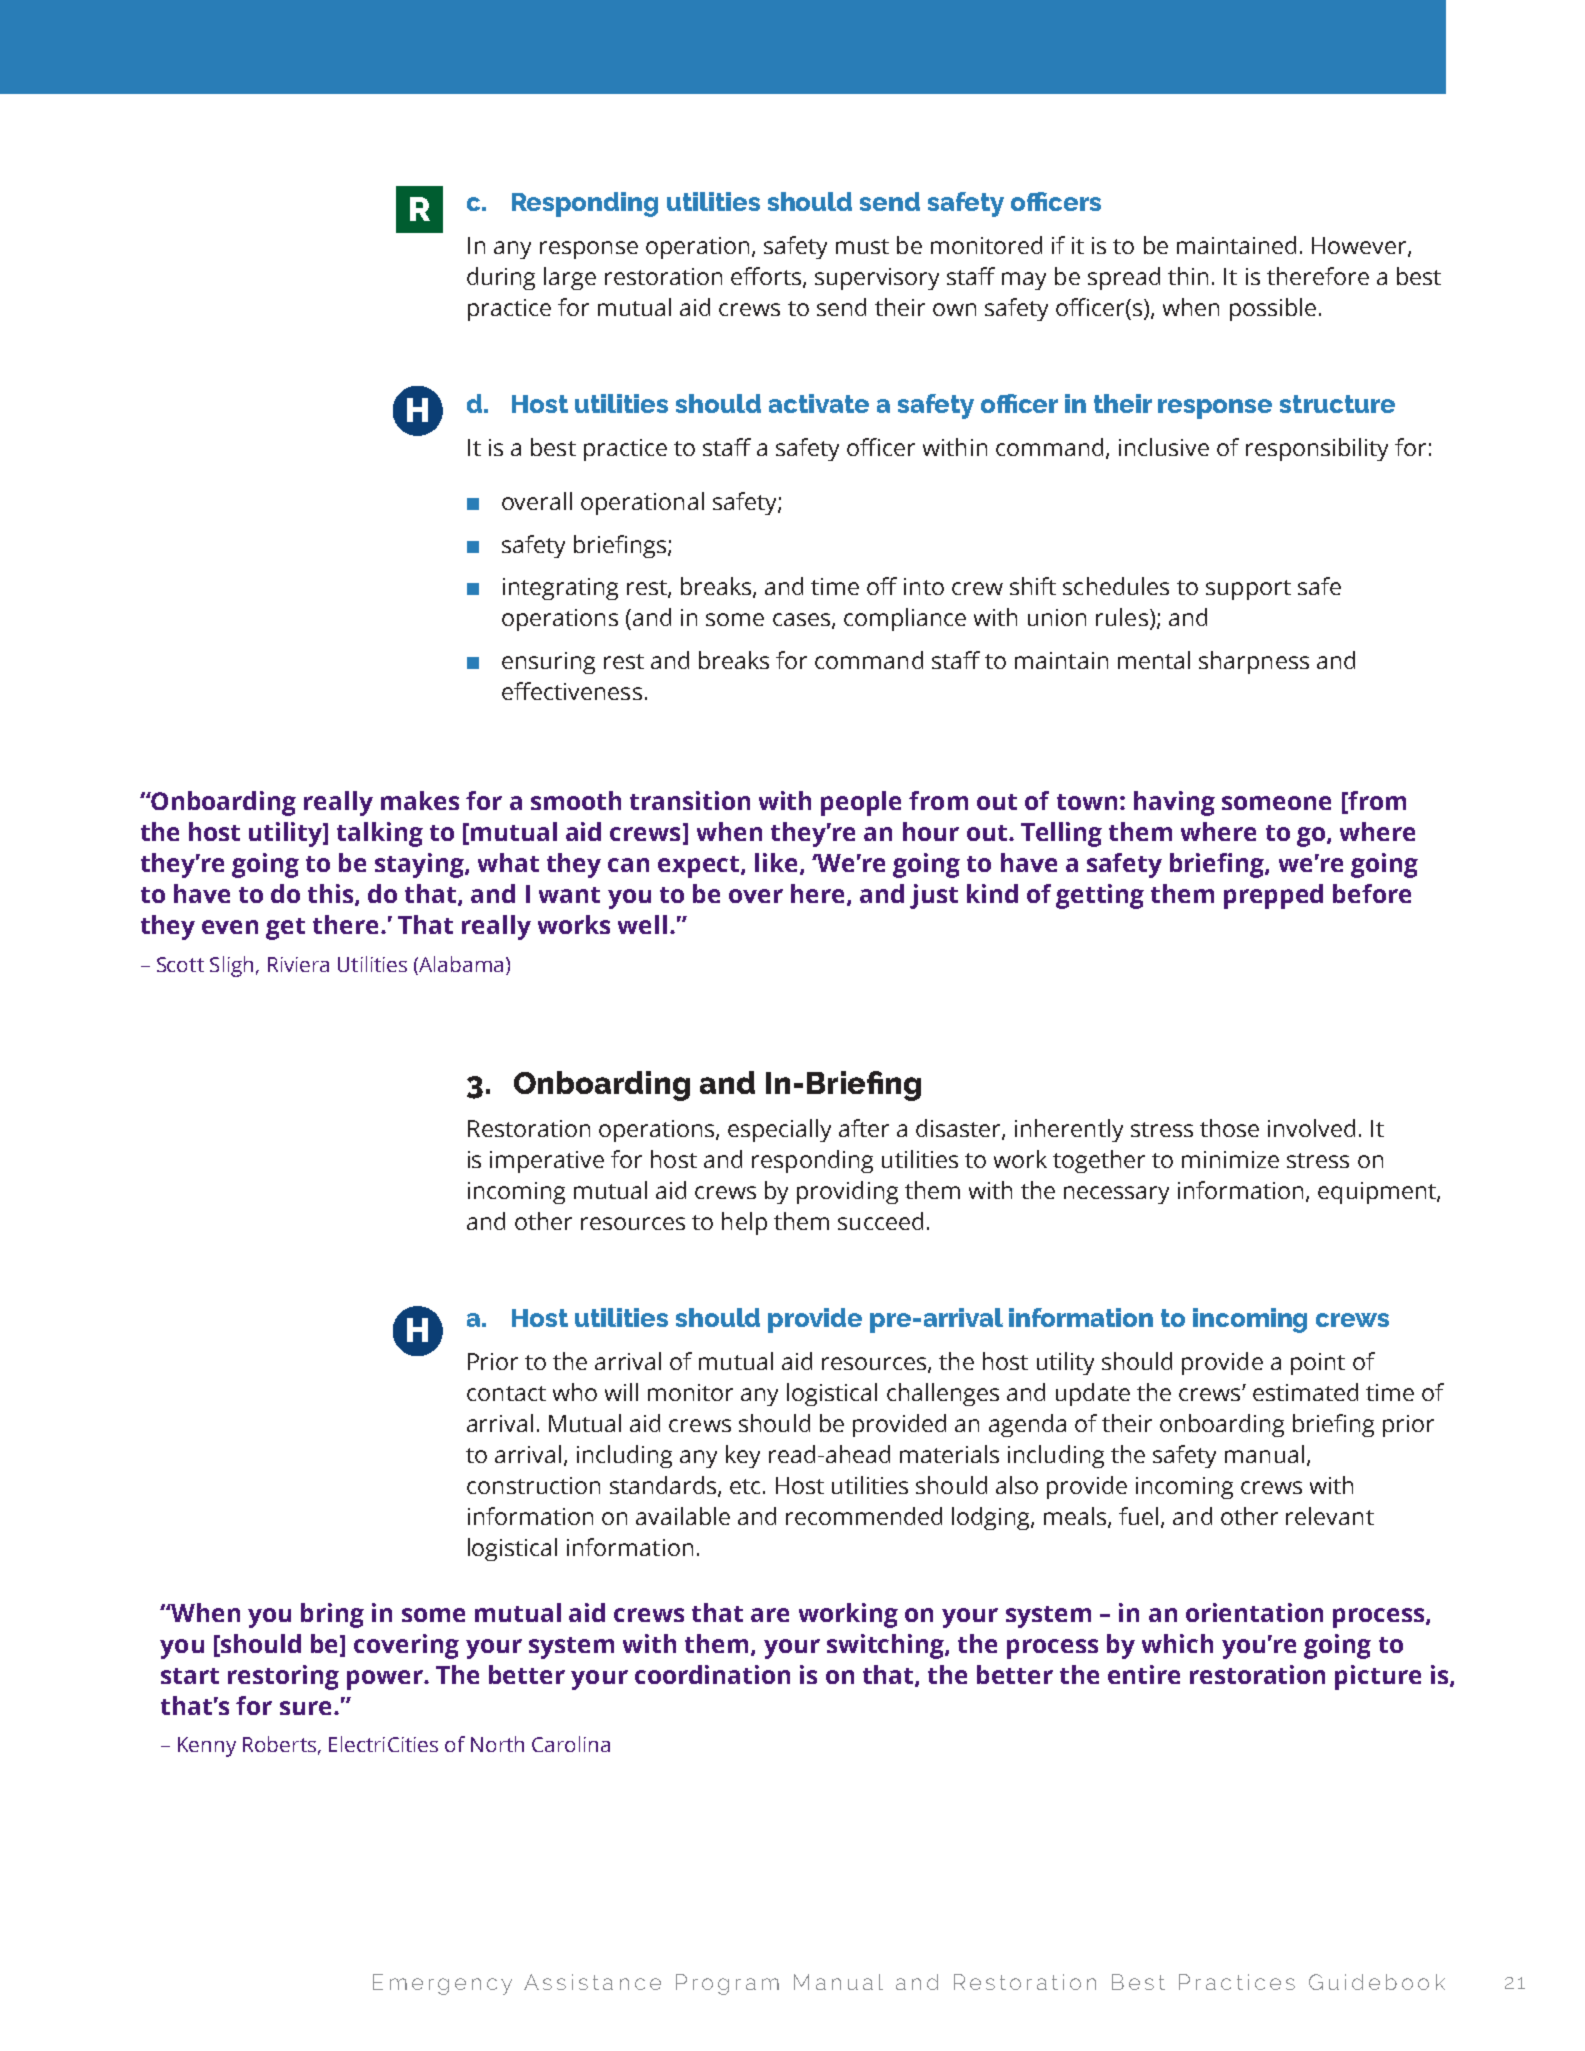 This page has width=1585, height=2051. What do you see at coordinates (727, 1984) in the page?
I see `Program` at bounding box center [727, 1984].
